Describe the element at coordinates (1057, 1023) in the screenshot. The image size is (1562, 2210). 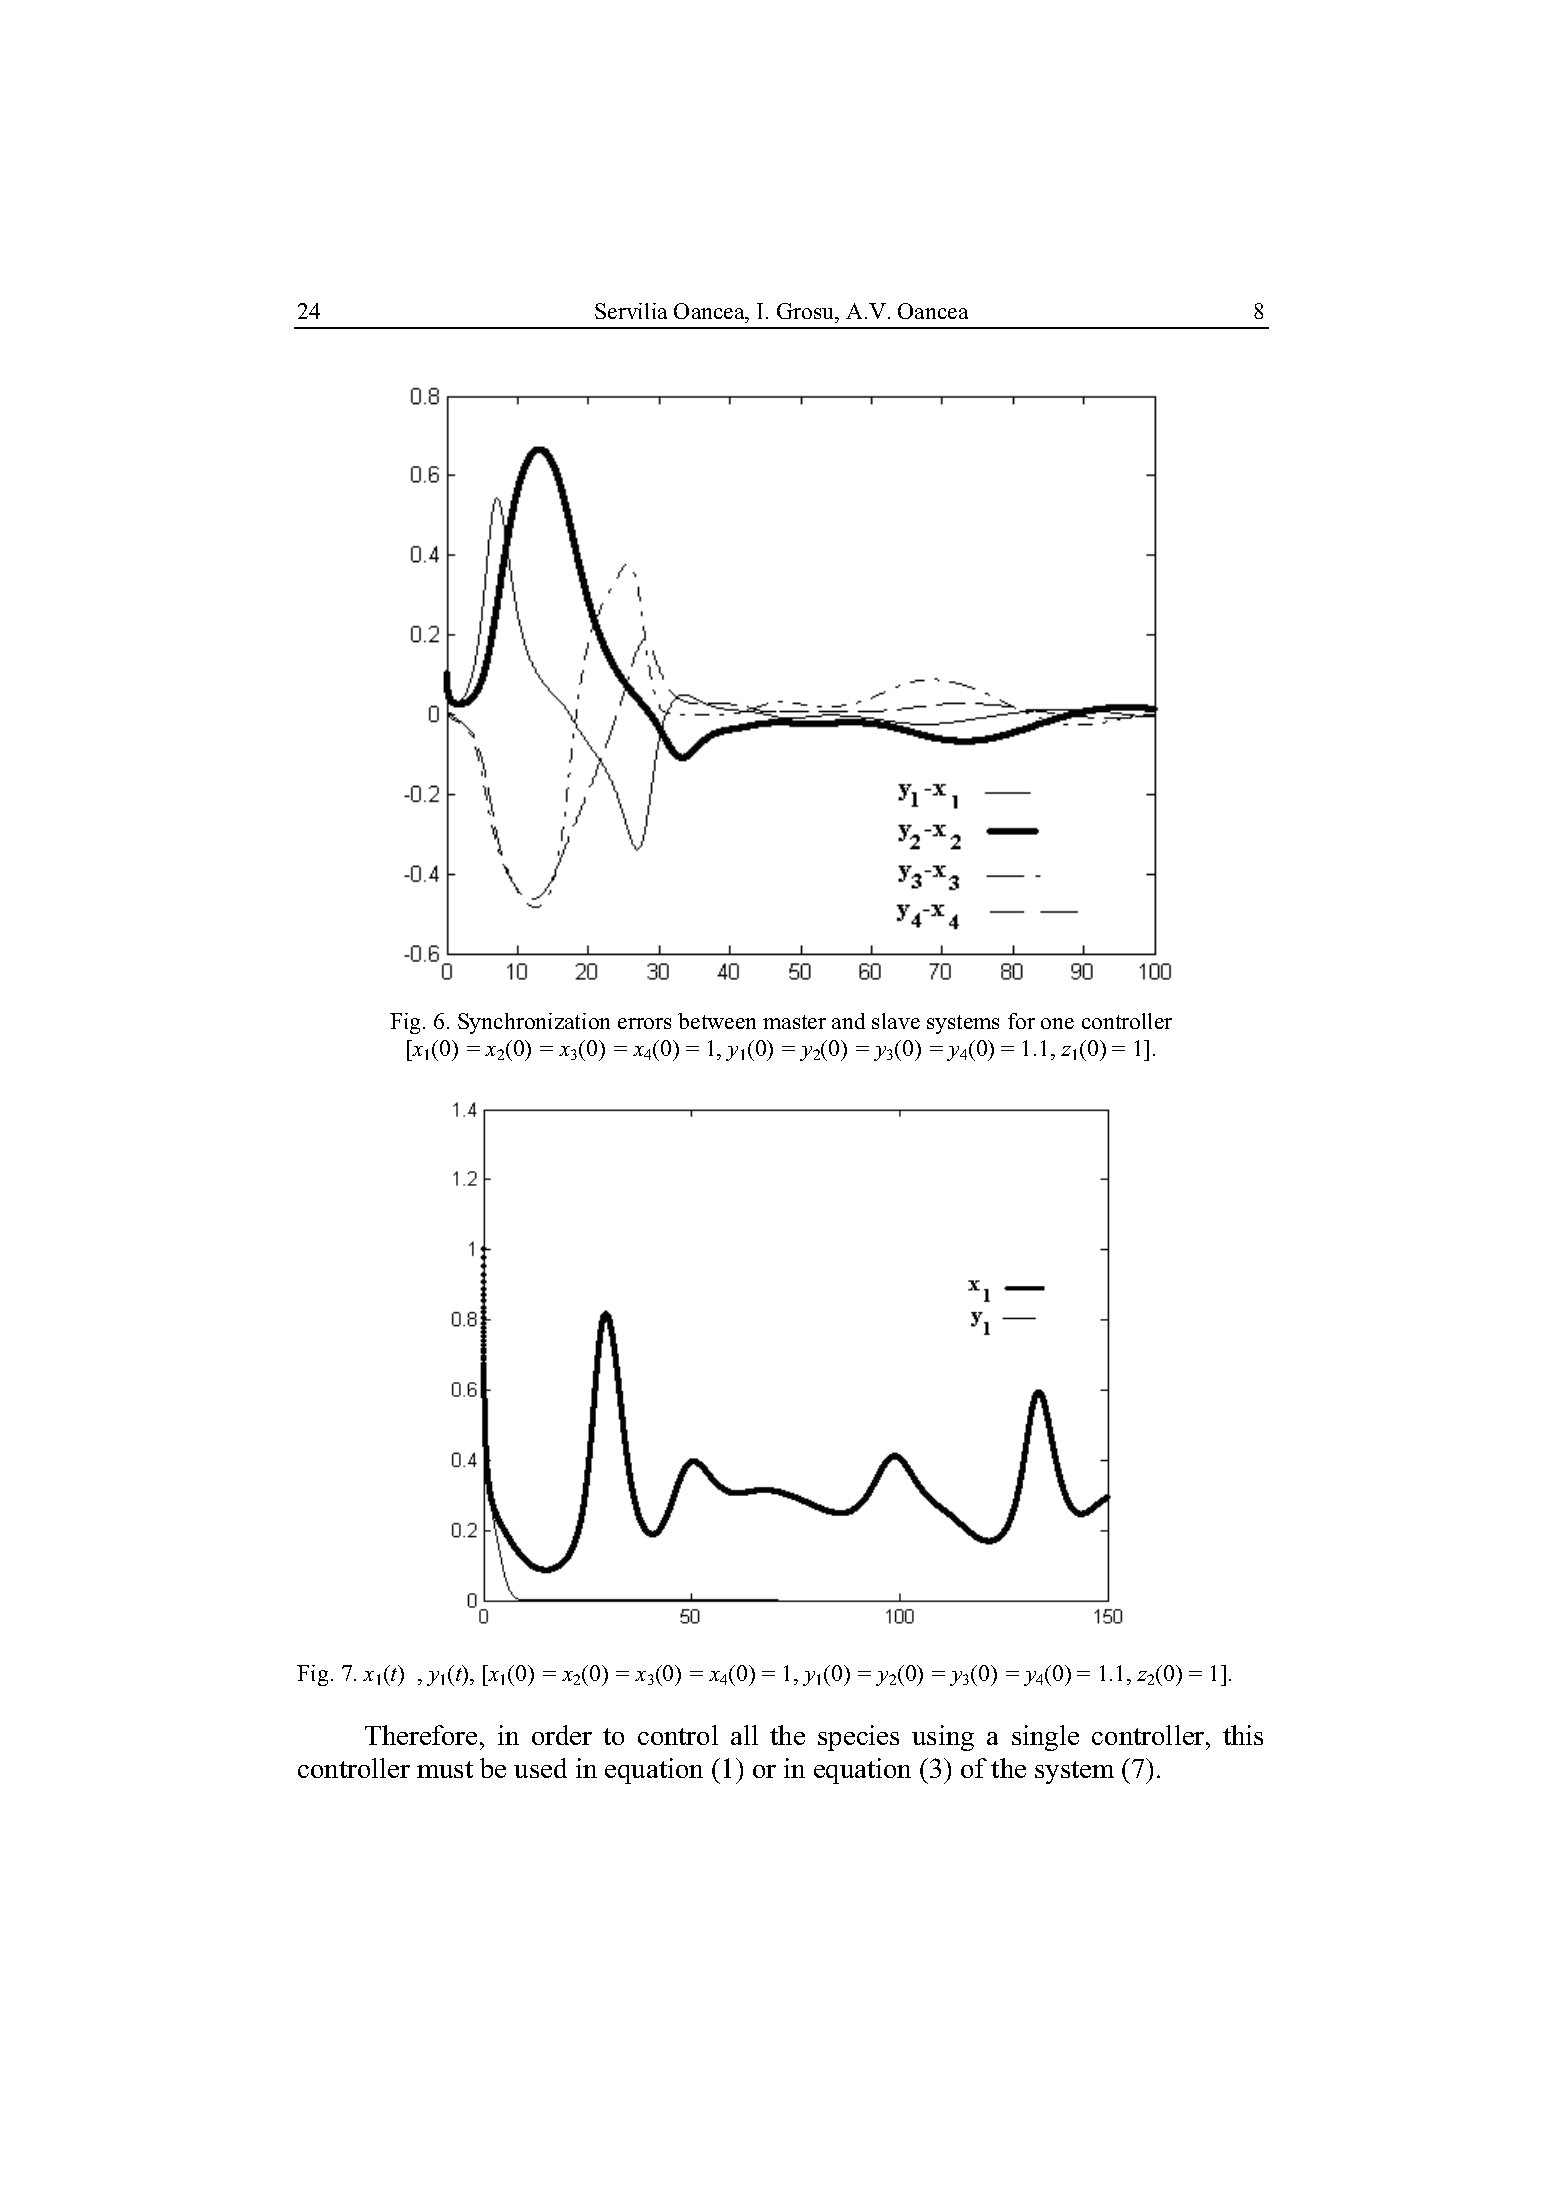
I see `one` at that location.
